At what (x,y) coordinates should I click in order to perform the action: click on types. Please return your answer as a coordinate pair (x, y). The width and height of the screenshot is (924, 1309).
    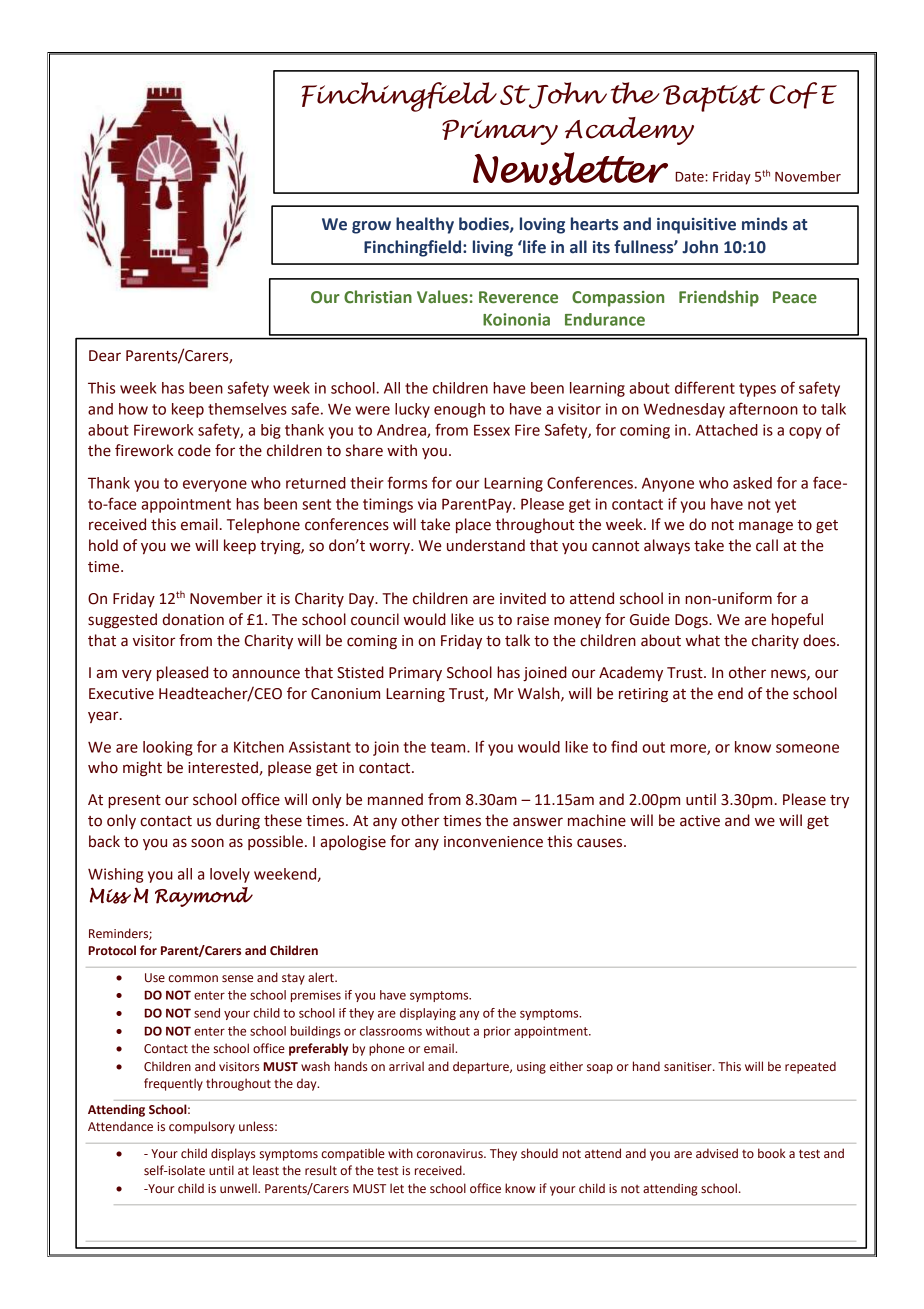
    Looking at the image, I should click on (757, 390).
